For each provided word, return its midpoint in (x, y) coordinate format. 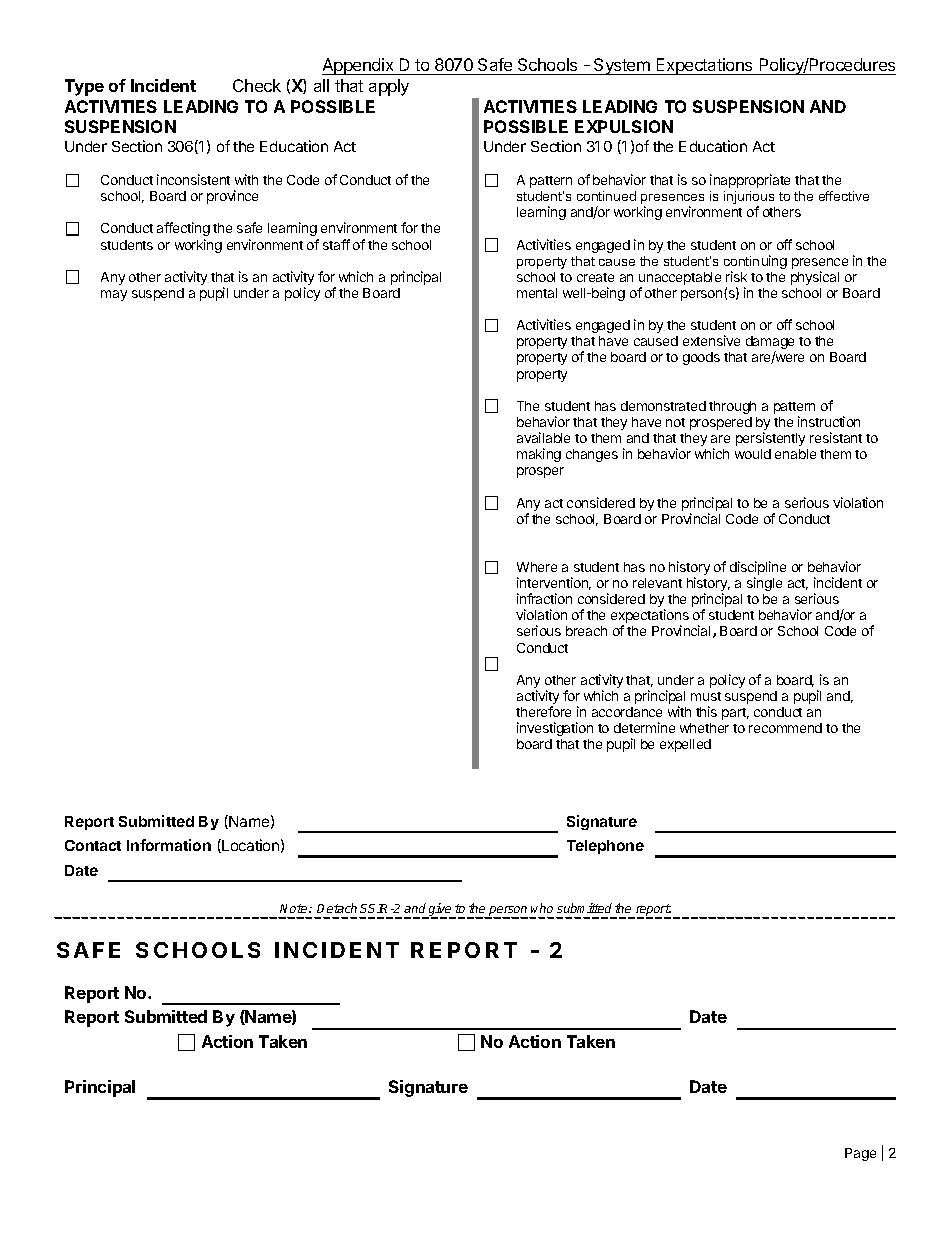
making (539, 455)
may (114, 295)
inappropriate (750, 181)
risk (736, 276)
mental (537, 293)
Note (295, 908)
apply (389, 87)
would (753, 454)
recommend (785, 728)
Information (169, 845)
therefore (543, 711)
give (440, 911)
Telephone (605, 847)
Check (257, 85)
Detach (337, 908)
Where (537, 567)
